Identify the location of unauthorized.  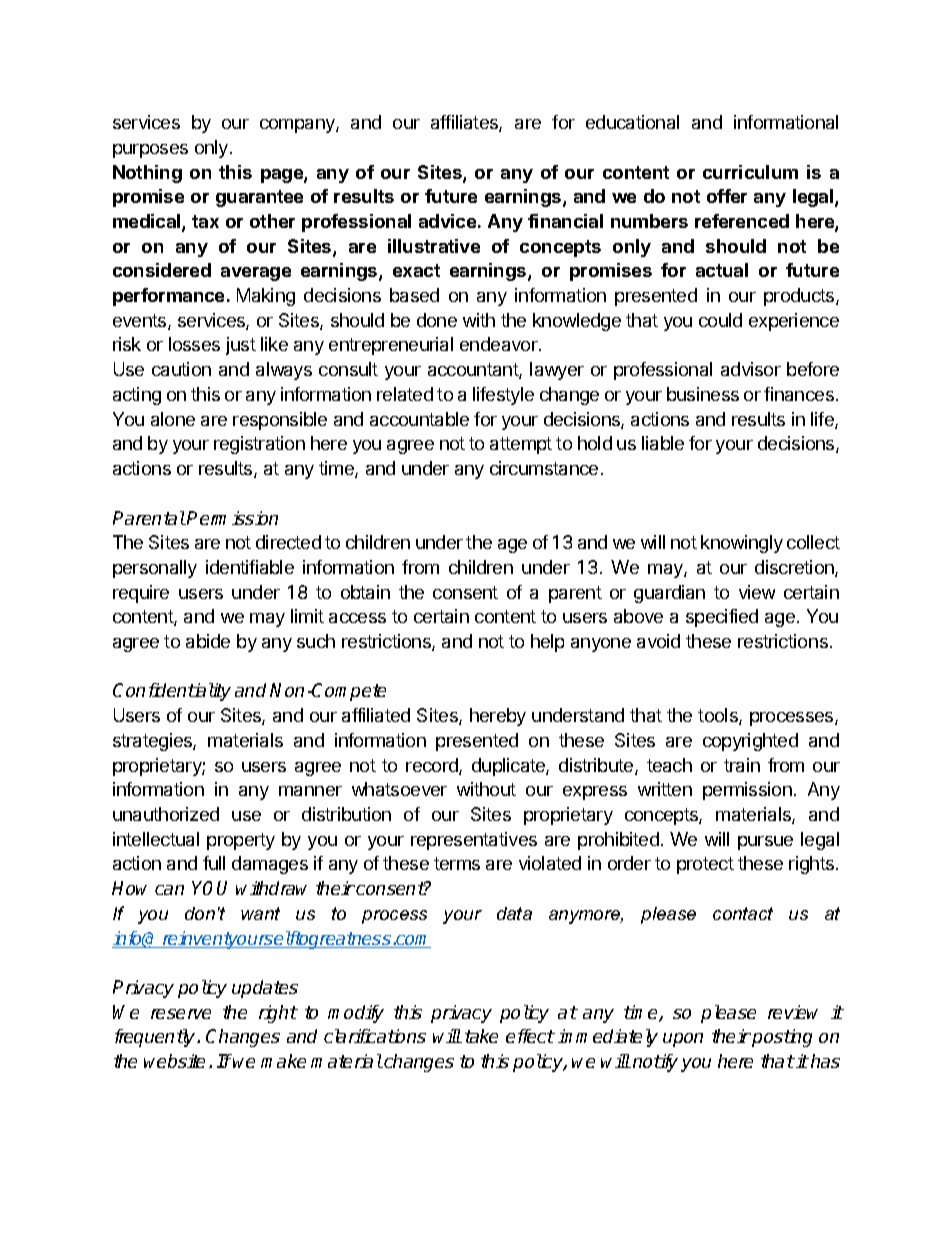
(166, 814).
